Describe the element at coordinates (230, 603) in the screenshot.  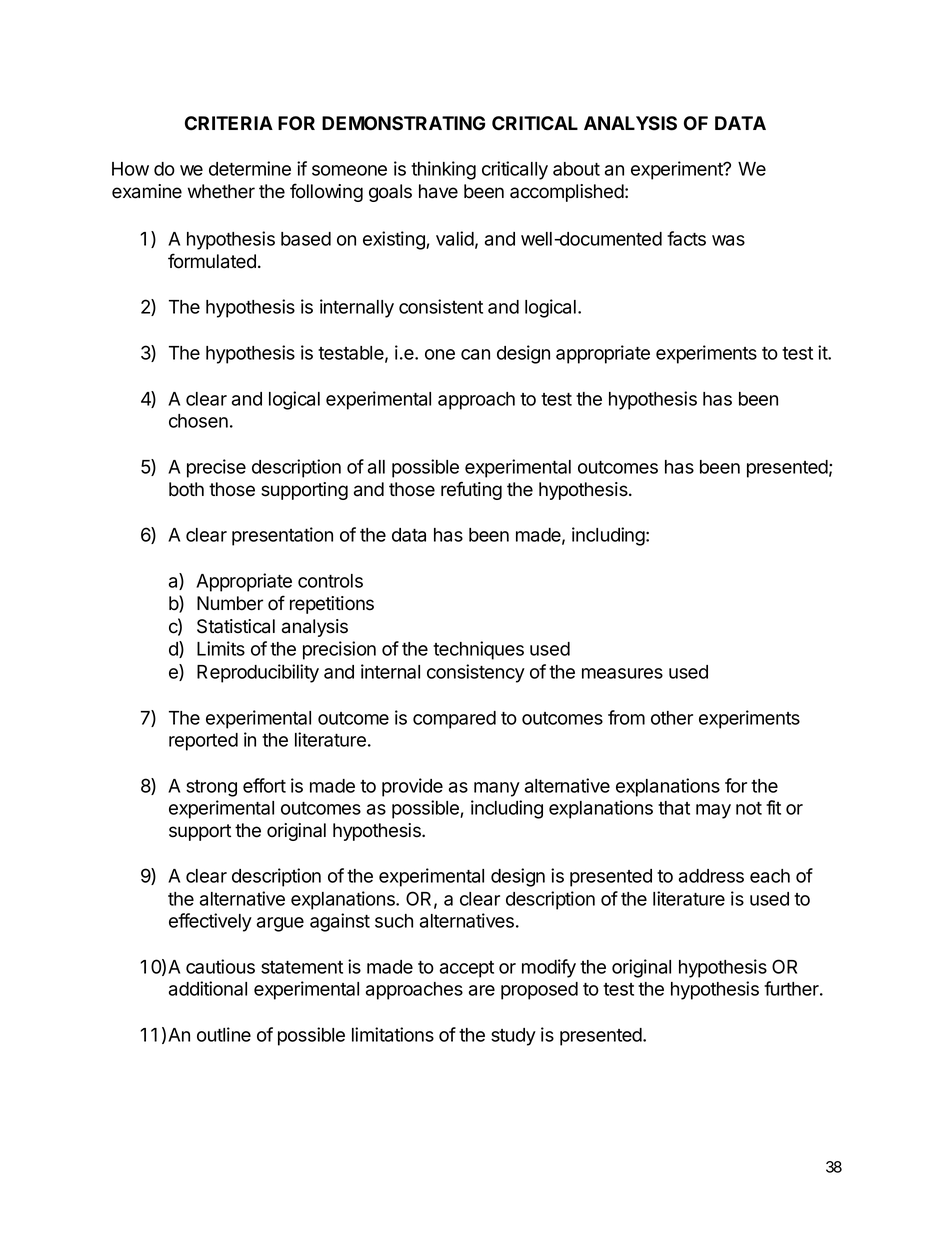
I see `Number` at that location.
